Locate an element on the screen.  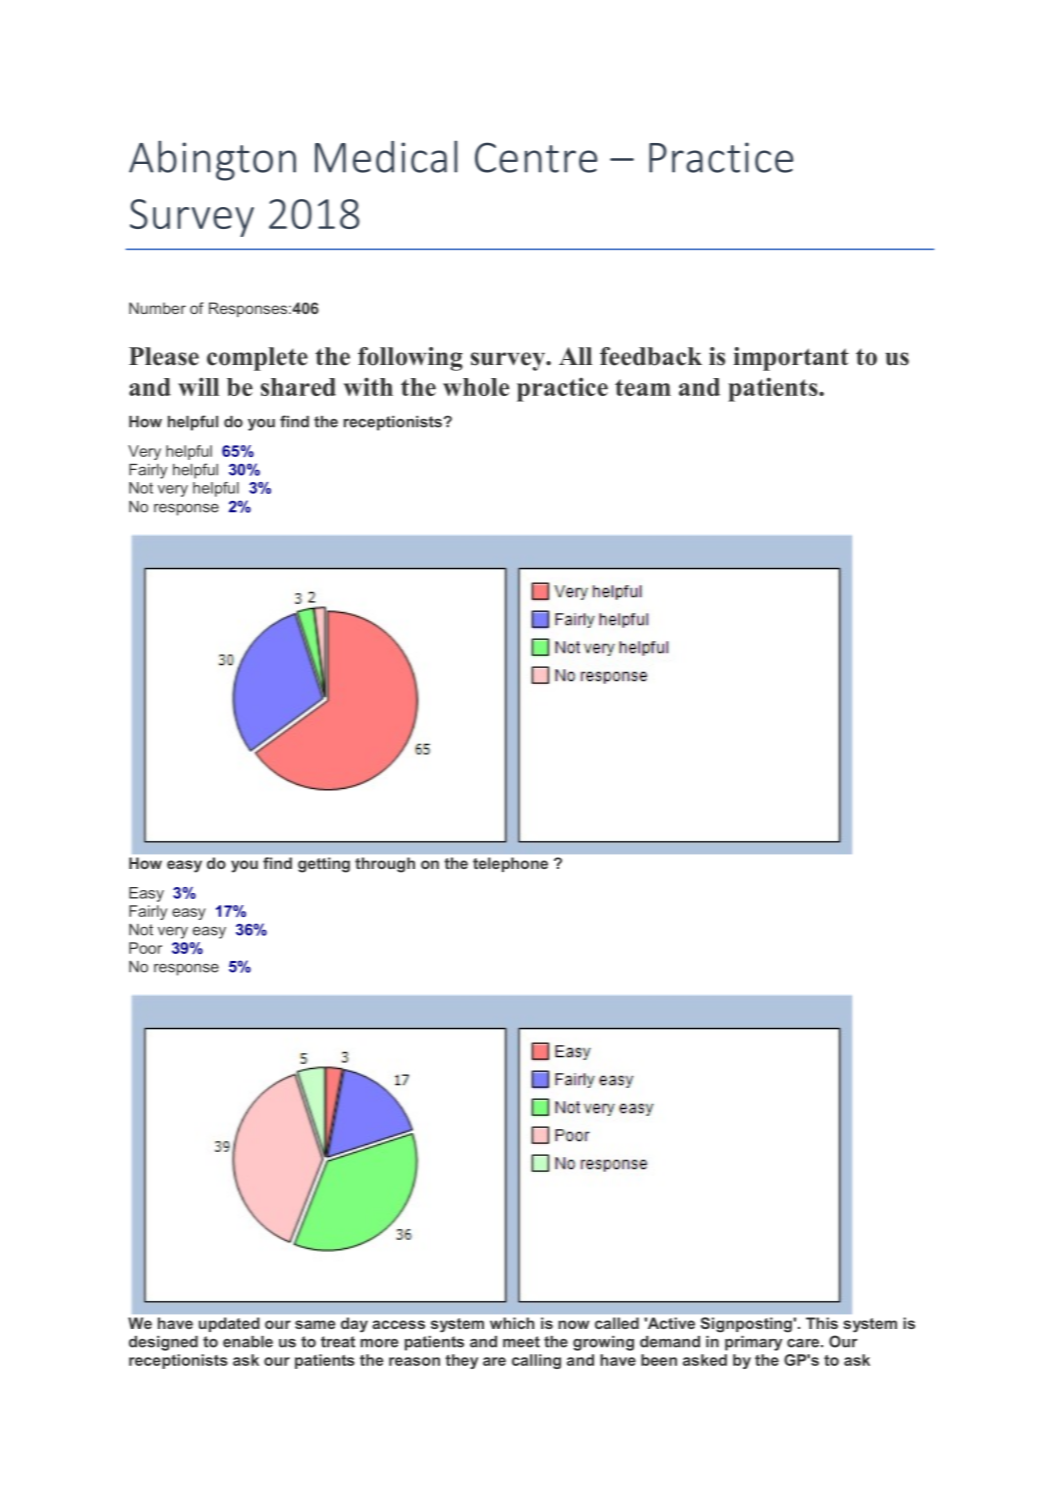
which is located at coordinates (512, 1323).
